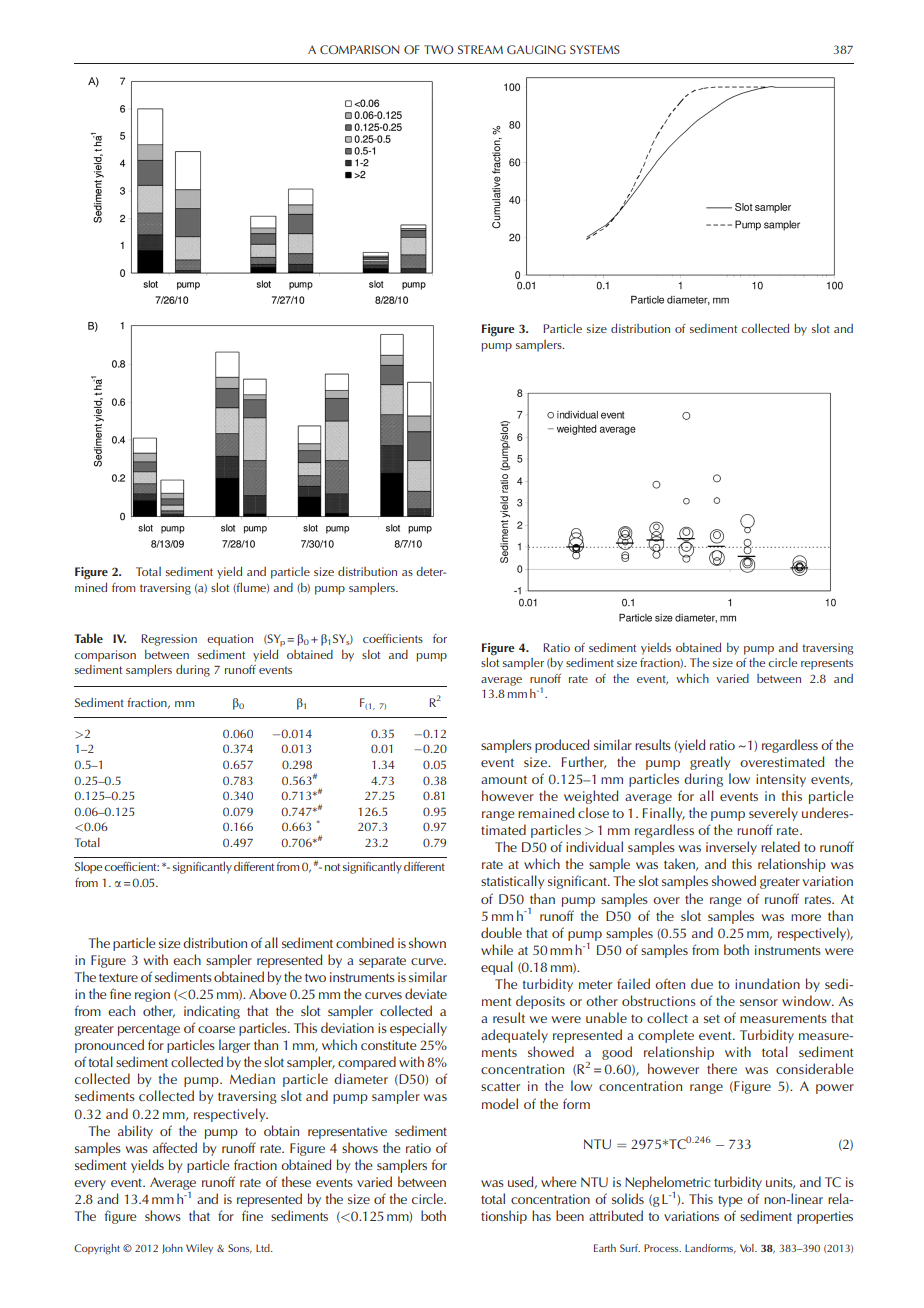  Describe the element at coordinates (562, 746) in the page. I see `produced` at that location.
